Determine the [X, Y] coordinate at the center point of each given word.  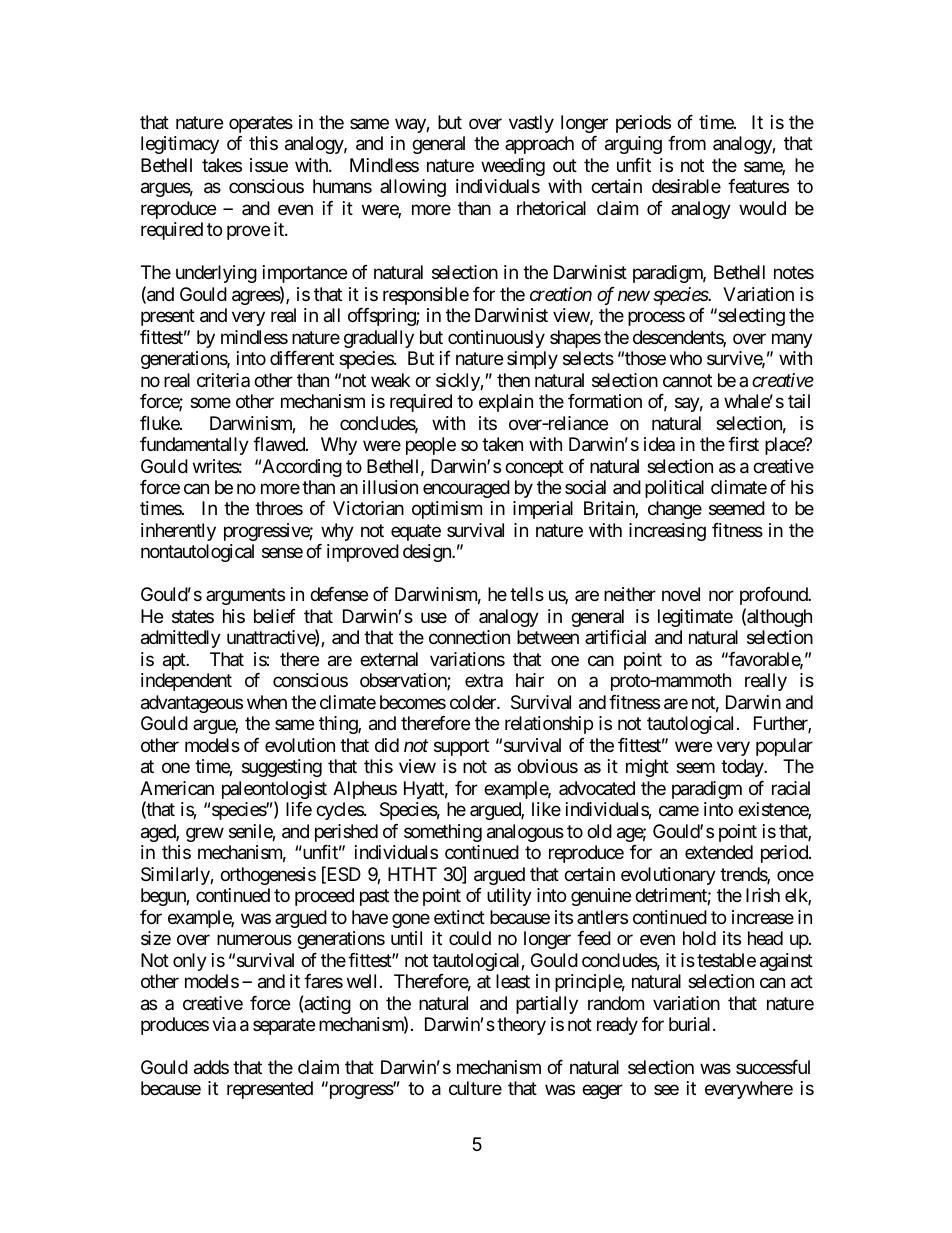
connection [469, 637]
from [687, 143]
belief [275, 616]
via [224, 1024]
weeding [513, 167]
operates [261, 124]
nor [721, 596]
